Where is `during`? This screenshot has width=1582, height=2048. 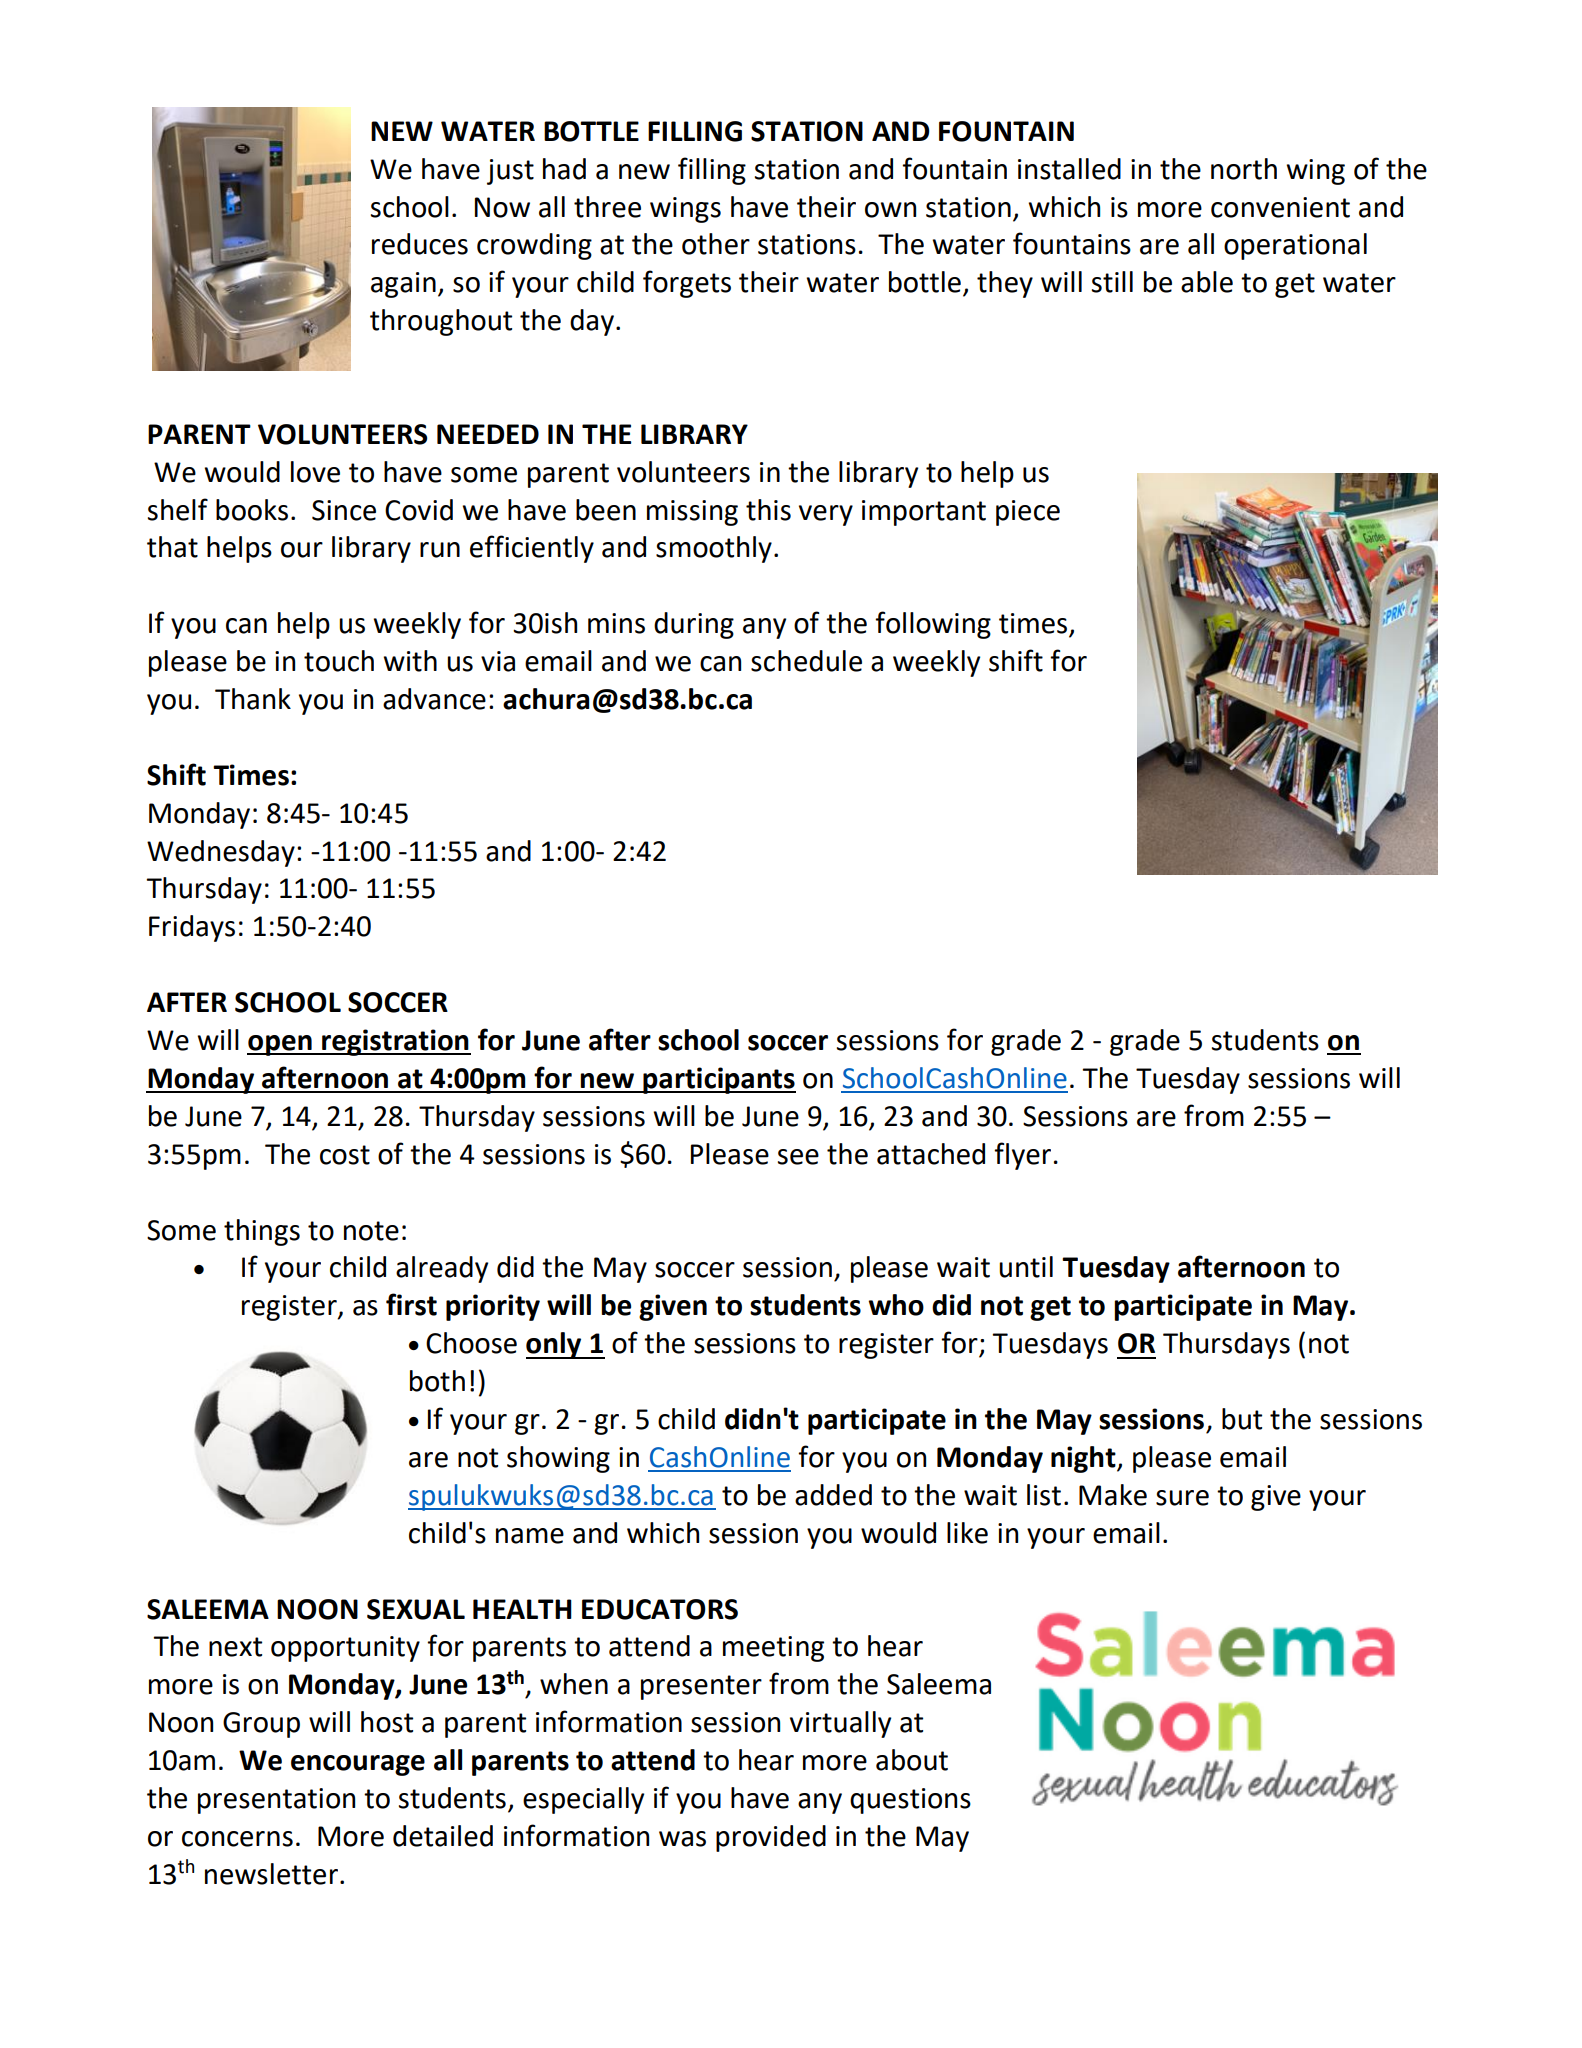
during is located at coordinates (694, 625).
